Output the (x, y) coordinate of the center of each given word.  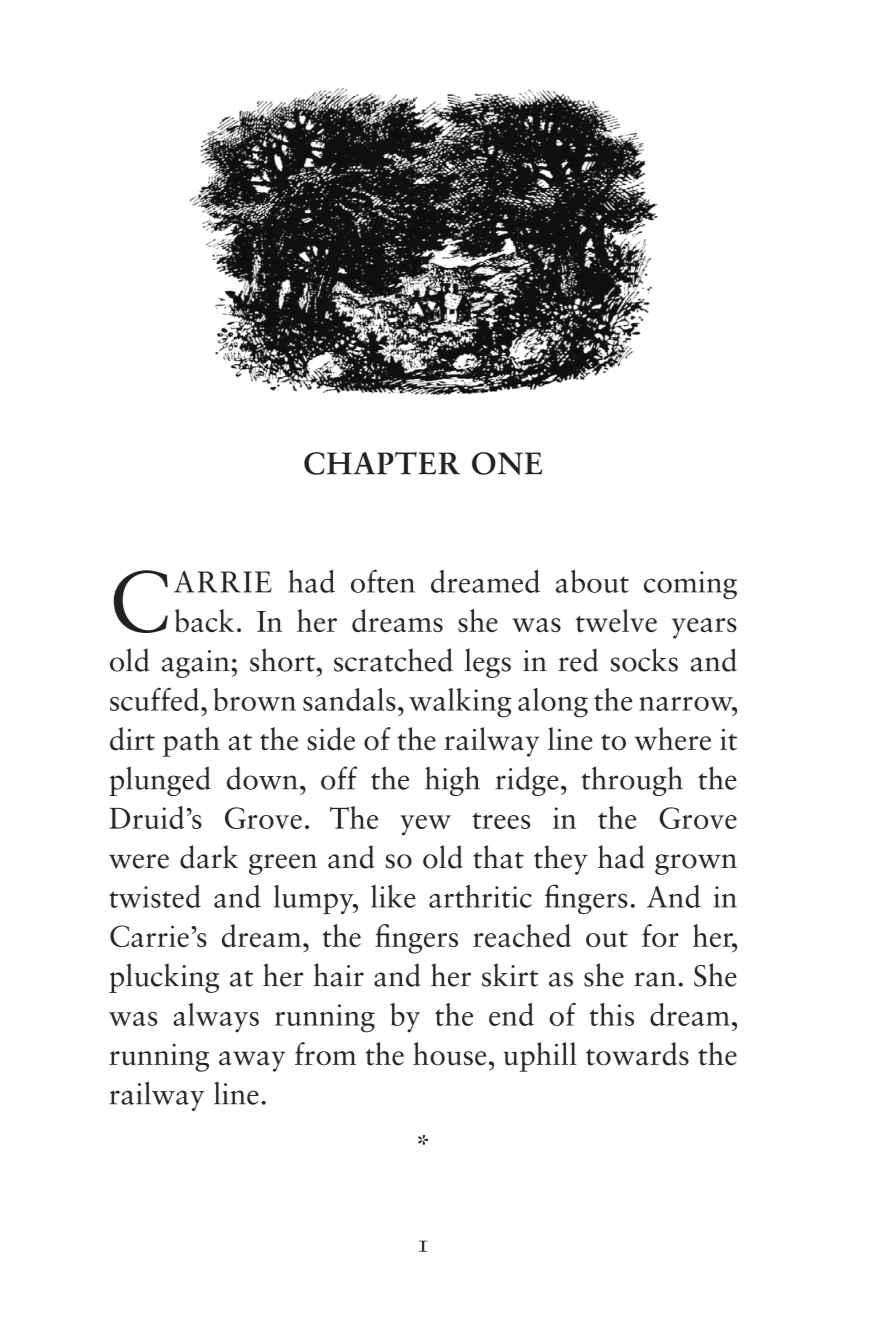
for (660, 935)
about (592, 581)
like (393, 896)
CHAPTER (382, 463)
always (216, 1017)
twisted (155, 896)
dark (209, 857)
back (204, 620)
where (673, 739)
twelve (616, 620)
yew (425, 825)
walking (460, 703)
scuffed (154, 699)
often (383, 581)
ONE (507, 463)
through (632, 781)
